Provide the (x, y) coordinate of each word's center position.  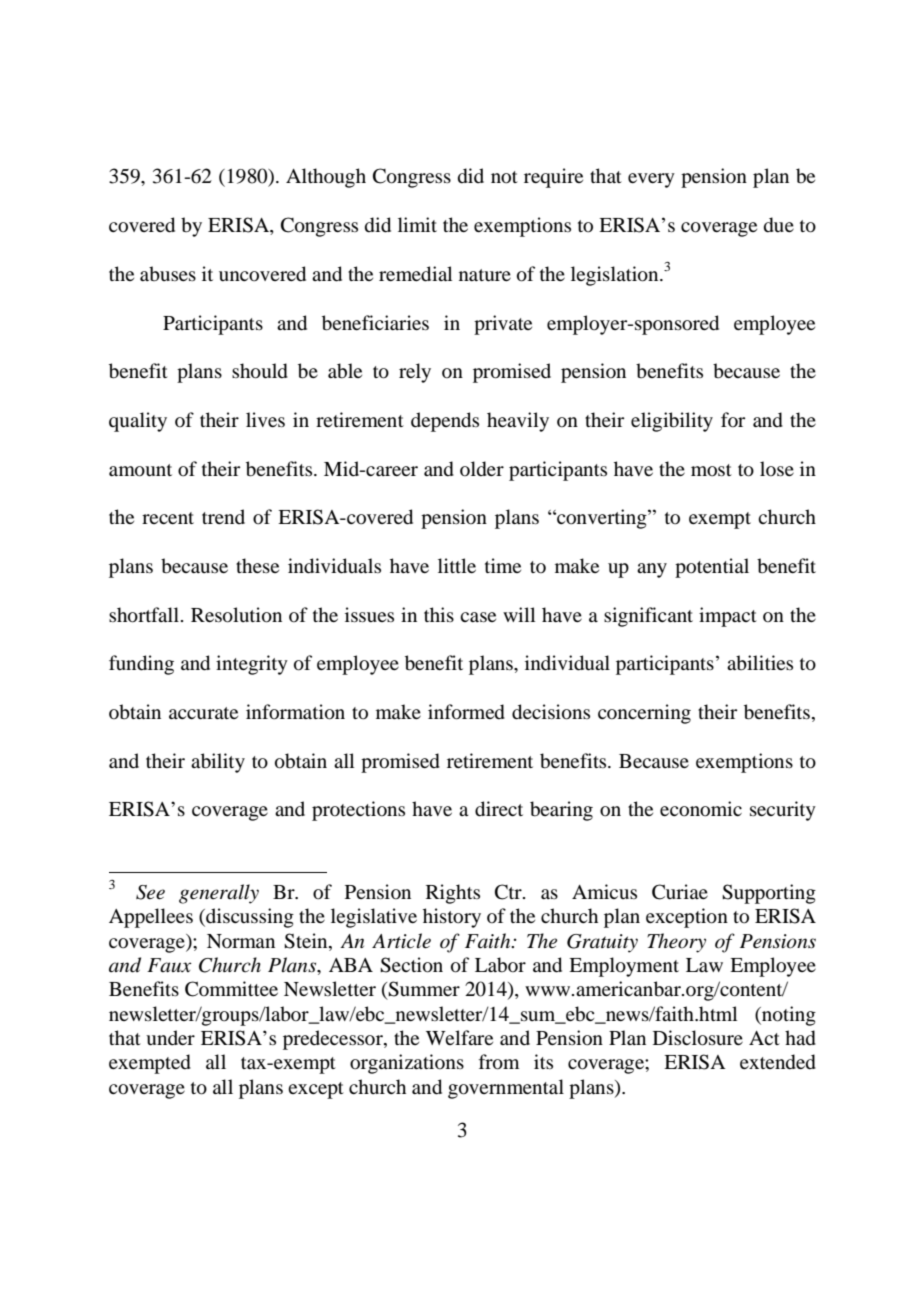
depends (445, 422)
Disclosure (698, 1038)
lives (265, 419)
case (478, 617)
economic (701, 809)
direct (499, 809)
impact (728, 617)
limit (417, 224)
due (779, 225)
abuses (168, 273)
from (499, 1062)
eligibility (672, 422)
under (170, 1038)
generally (219, 894)
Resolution (236, 615)
